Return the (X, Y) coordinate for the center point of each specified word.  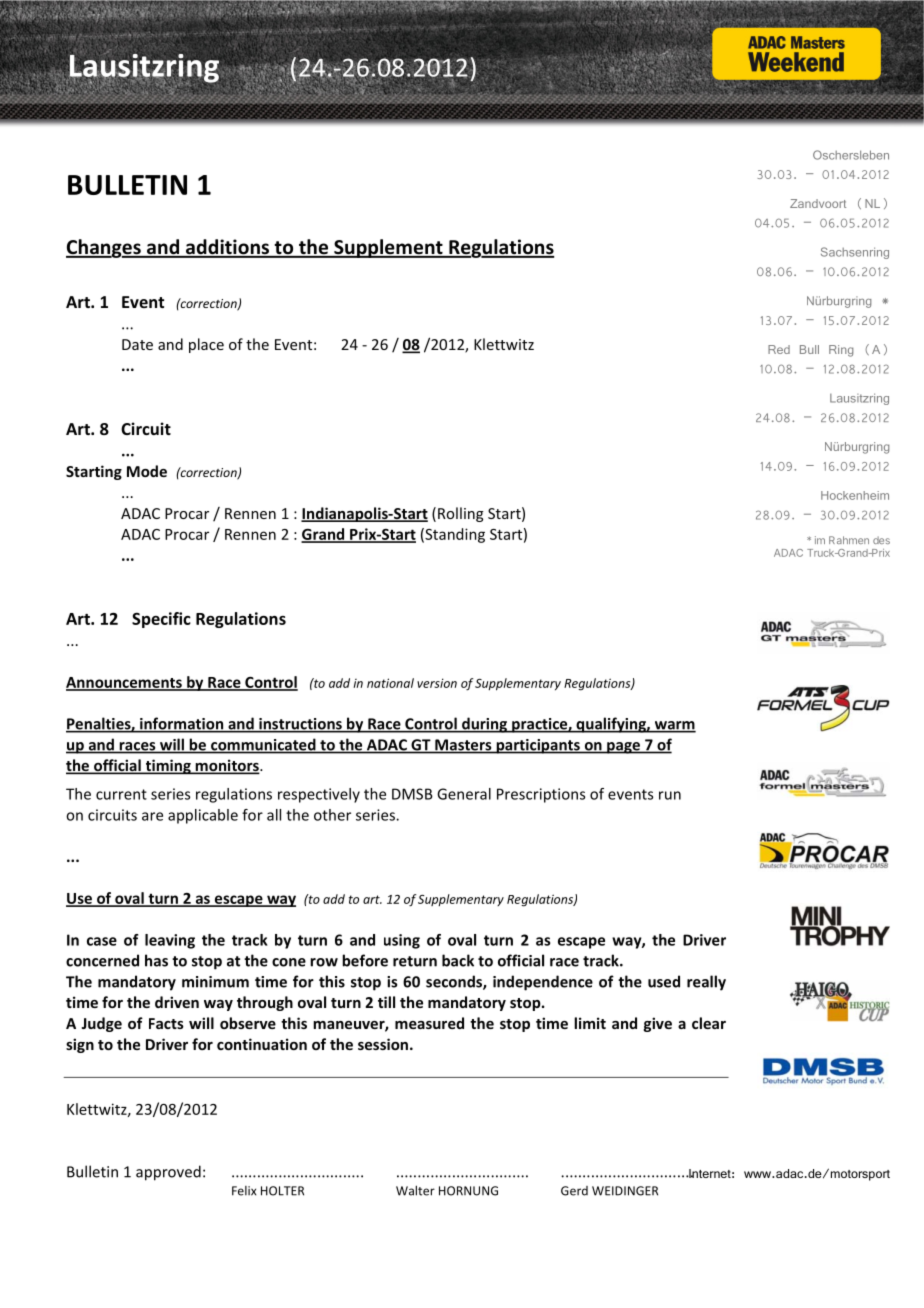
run (670, 795)
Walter (415, 1190)
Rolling (461, 514)
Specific (161, 620)
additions (228, 248)
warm (674, 726)
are (152, 816)
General (464, 794)
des (881, 540)
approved (168, 1173)
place (206, 345)
